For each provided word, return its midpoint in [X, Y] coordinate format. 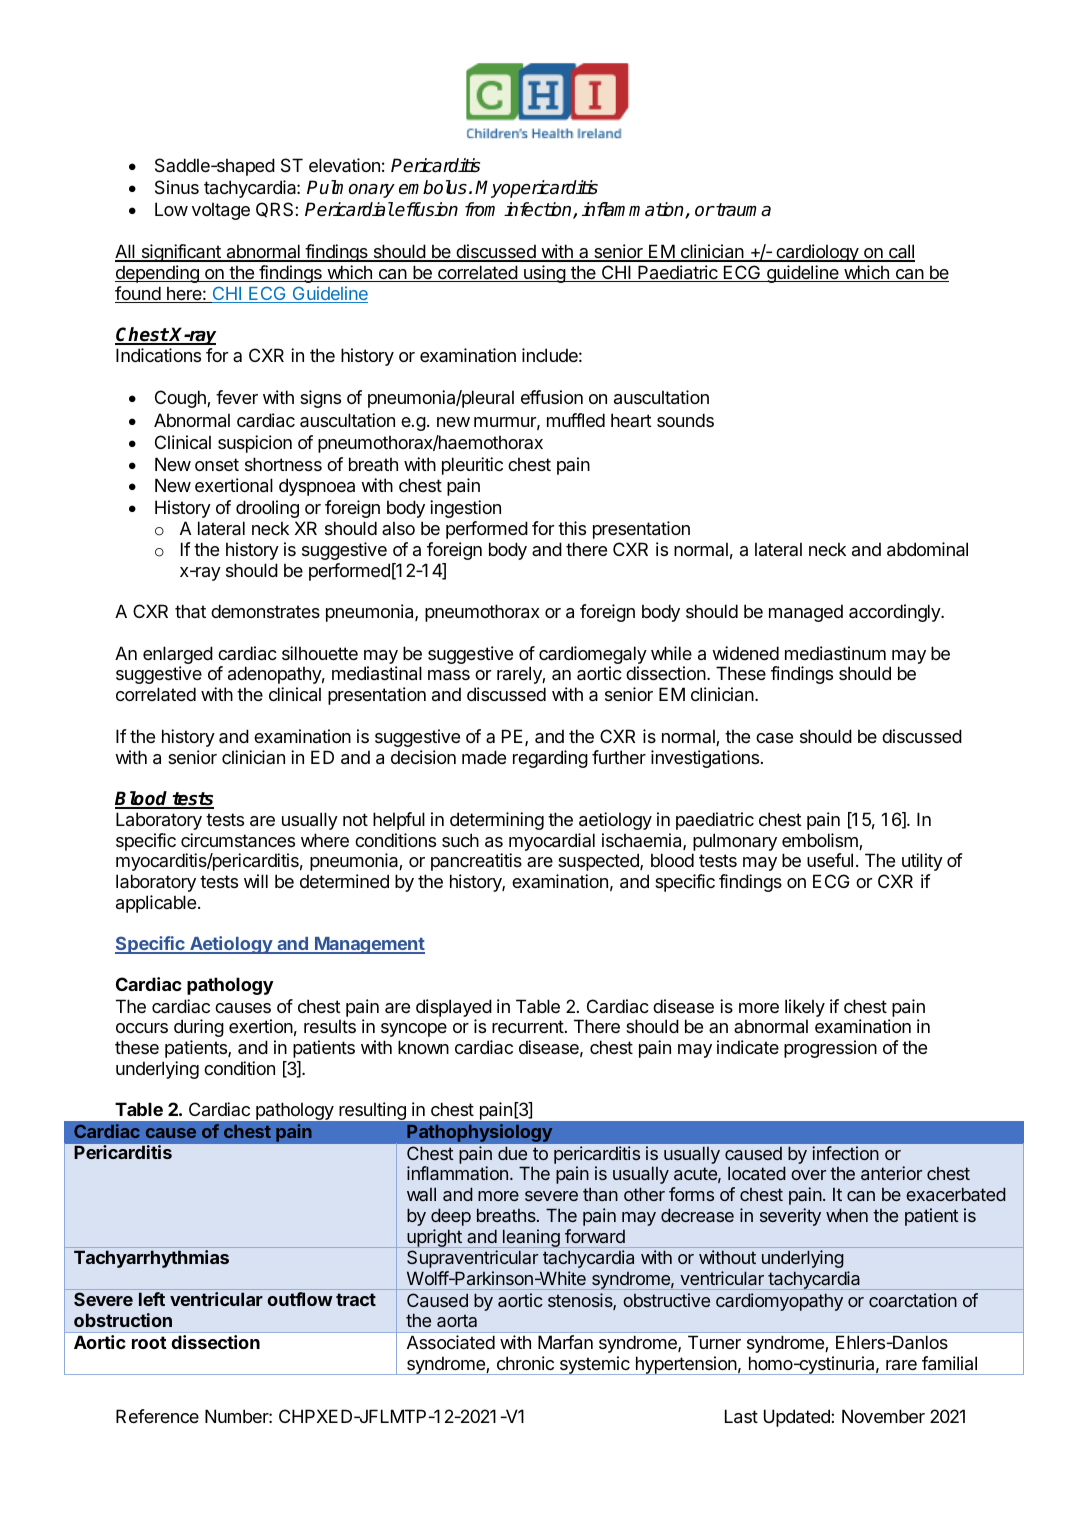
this [572, 528]
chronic [525, 1363]
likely [805, 1008]
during [199, 1028]
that [190, 611]
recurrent [528, 1026]
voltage [221, 211]
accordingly [895, 613]
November [883, 1416]
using [544, 274]
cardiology [817, 253]
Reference [157, 1416]
